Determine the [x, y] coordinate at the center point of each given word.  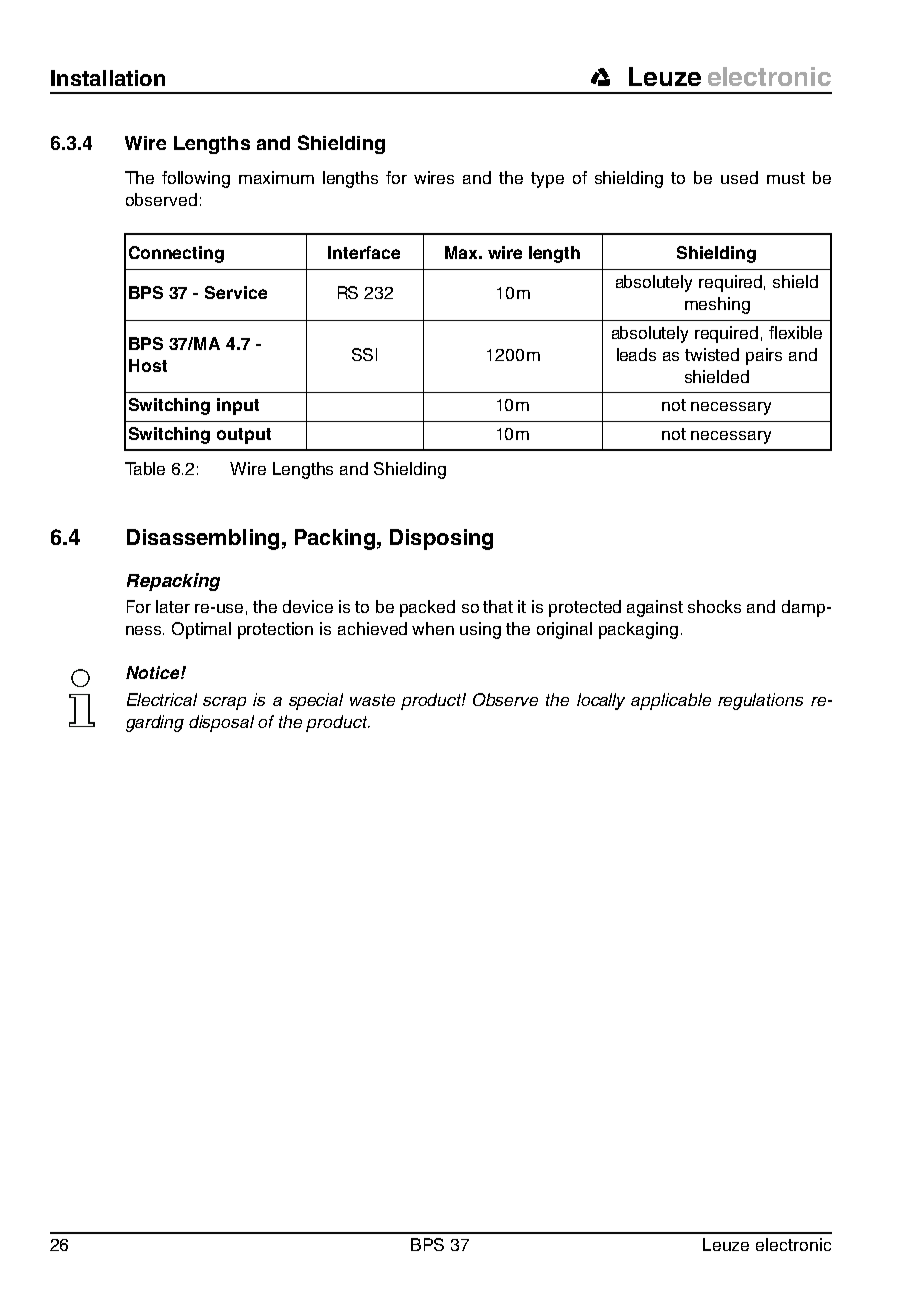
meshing [717, 305]
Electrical [162, 699]
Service [236, 292]
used [739, 177]
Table [145, 468]
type [547, 180]
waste [372, 700]
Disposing [441, 539]
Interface [364, 252]
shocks [714, 606]
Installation [108, 78]
